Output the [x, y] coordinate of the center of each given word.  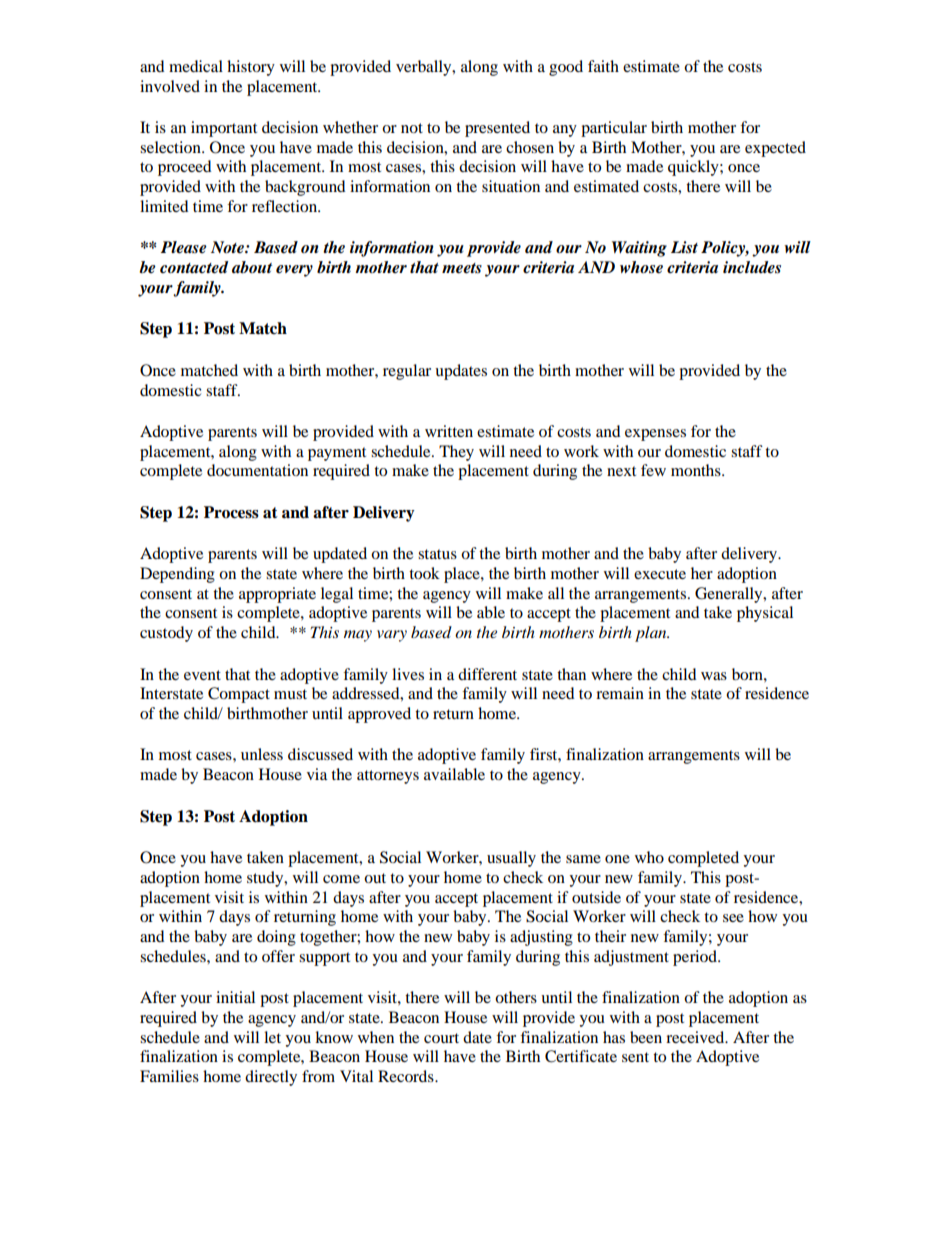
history [251, 68]
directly [271, 1078]
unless [262, 754]
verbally [425, 68]
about [252, 267]
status [437, 554]
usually [511, 859]
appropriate [277, 595]
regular [407, 372]
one [617, 859]
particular [614, 129]
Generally [730, 595]
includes [752, 267]
